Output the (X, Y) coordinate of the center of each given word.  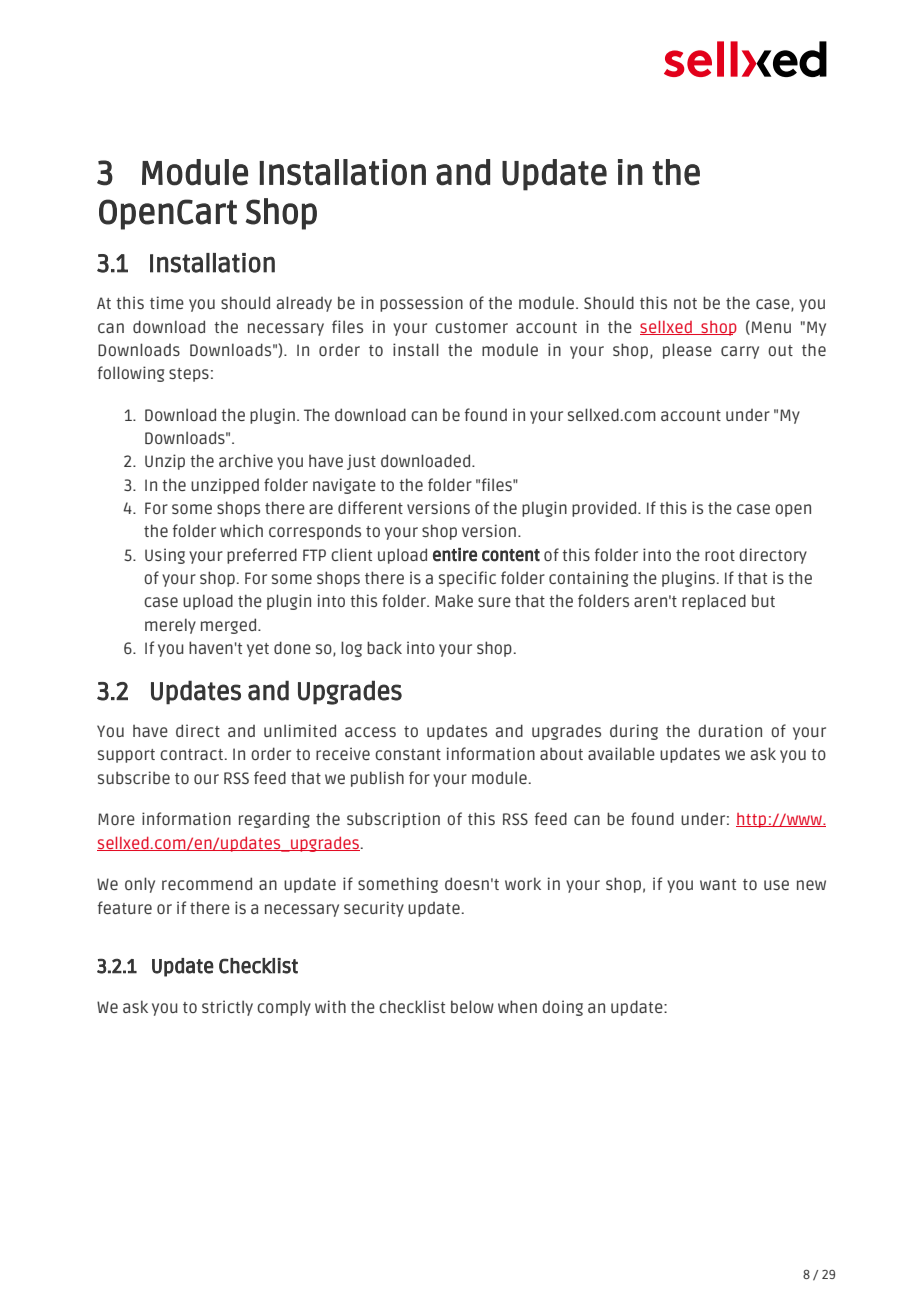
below (472, 1006)
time (167, 302)
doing (562, 1008)
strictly (227, 1008)
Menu (771, 327)
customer (471, 327)
